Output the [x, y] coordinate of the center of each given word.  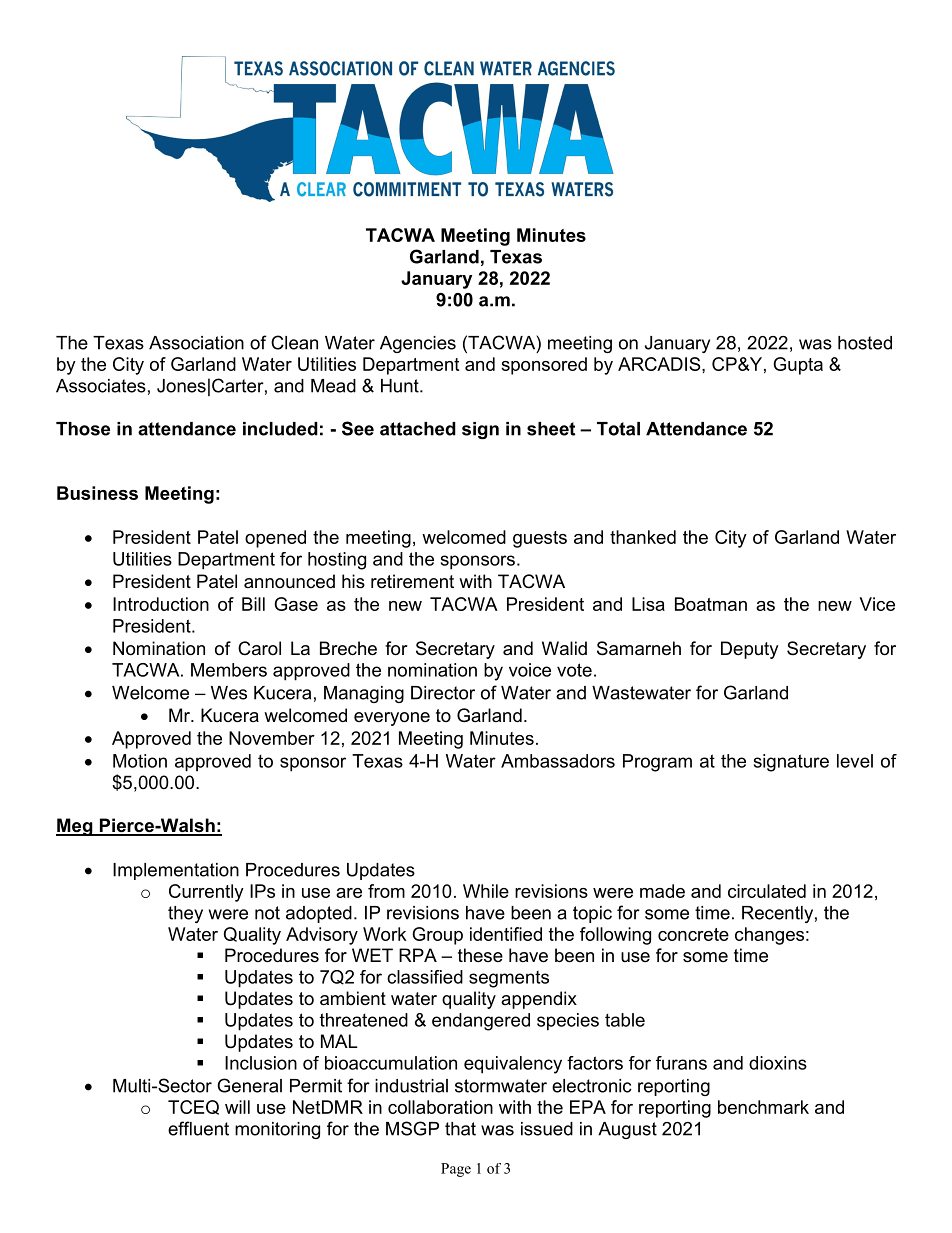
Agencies [418, 344]
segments [509, 979]
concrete [693, 934]
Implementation [176, 871]
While [486, 891]
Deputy [750, 650]
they [185, 914]
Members [229, 670]
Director [443, 693]
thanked [643, 537]
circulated [767, 891]
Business [97, 493]
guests [540, 539]
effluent [198, 1128]
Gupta [798, 366]
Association [196, 343]
